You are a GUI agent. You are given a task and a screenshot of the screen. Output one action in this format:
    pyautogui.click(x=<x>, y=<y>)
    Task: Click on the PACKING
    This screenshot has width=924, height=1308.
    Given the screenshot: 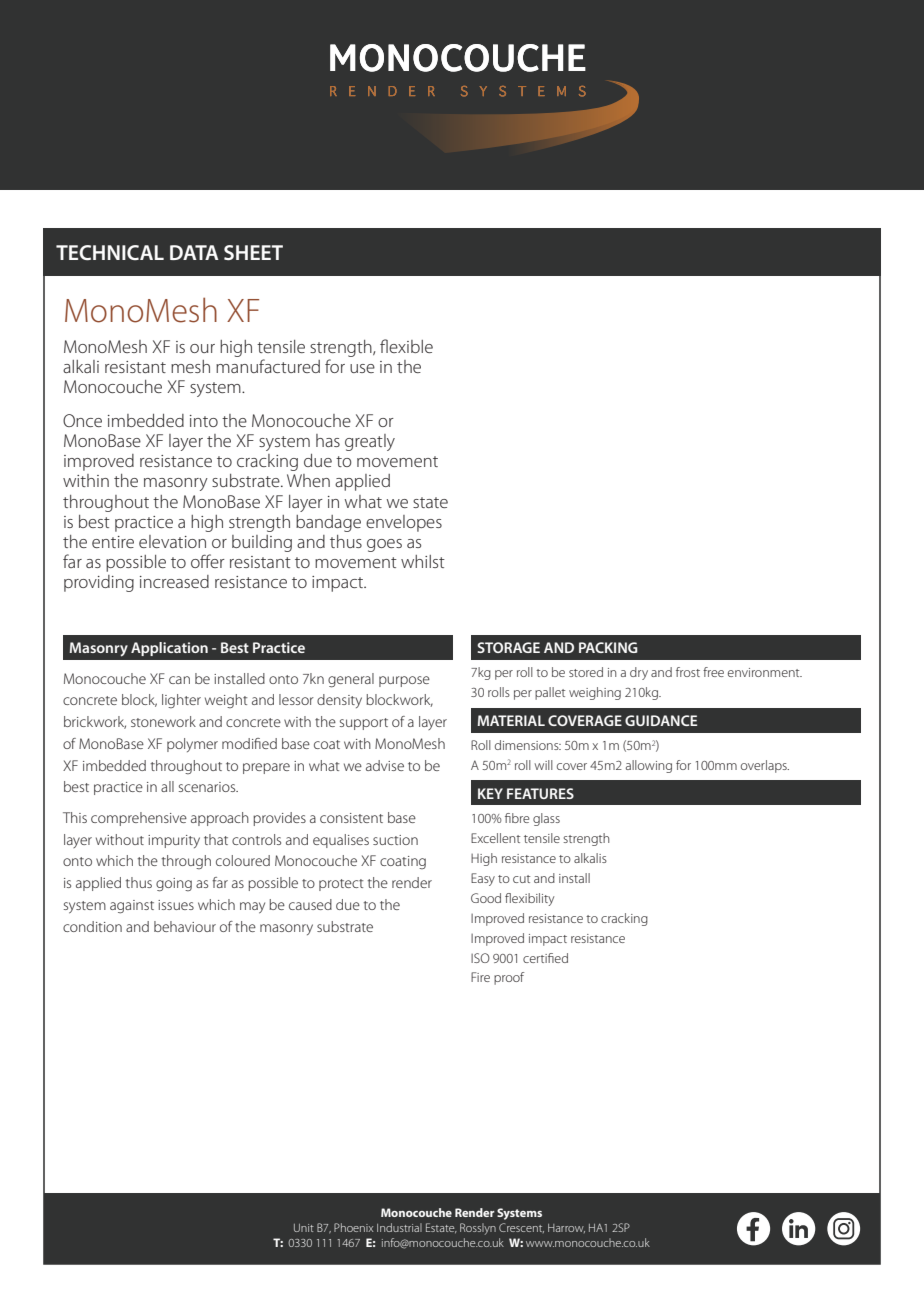 What is the action you would take?
    pyautogui.click(x=608, y=647)
